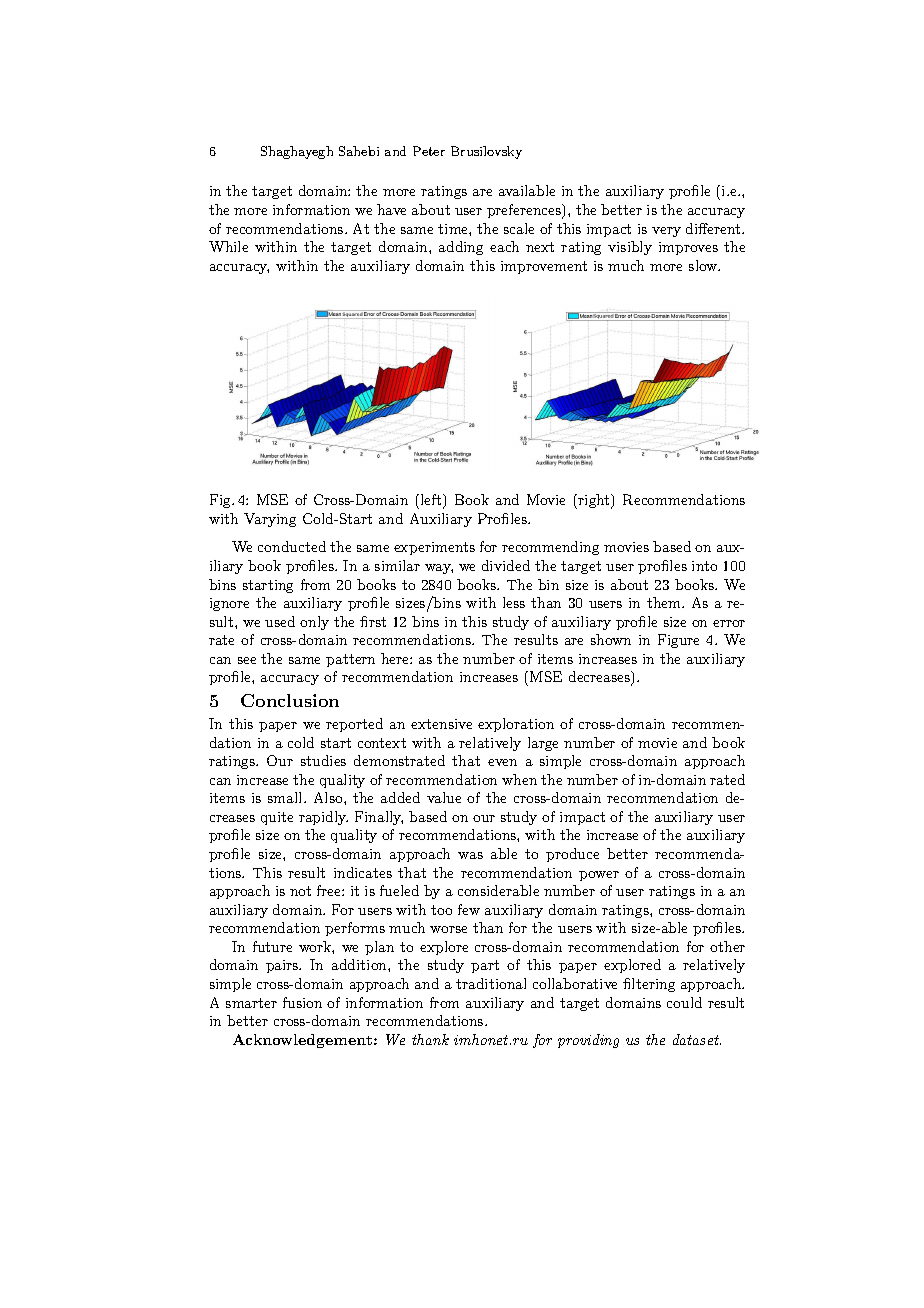 This screenshot has height=1308, width=924. What do you see at coordinates (665, 602) in the screenshot?
I see `them` at bounding box center [665, 602].
